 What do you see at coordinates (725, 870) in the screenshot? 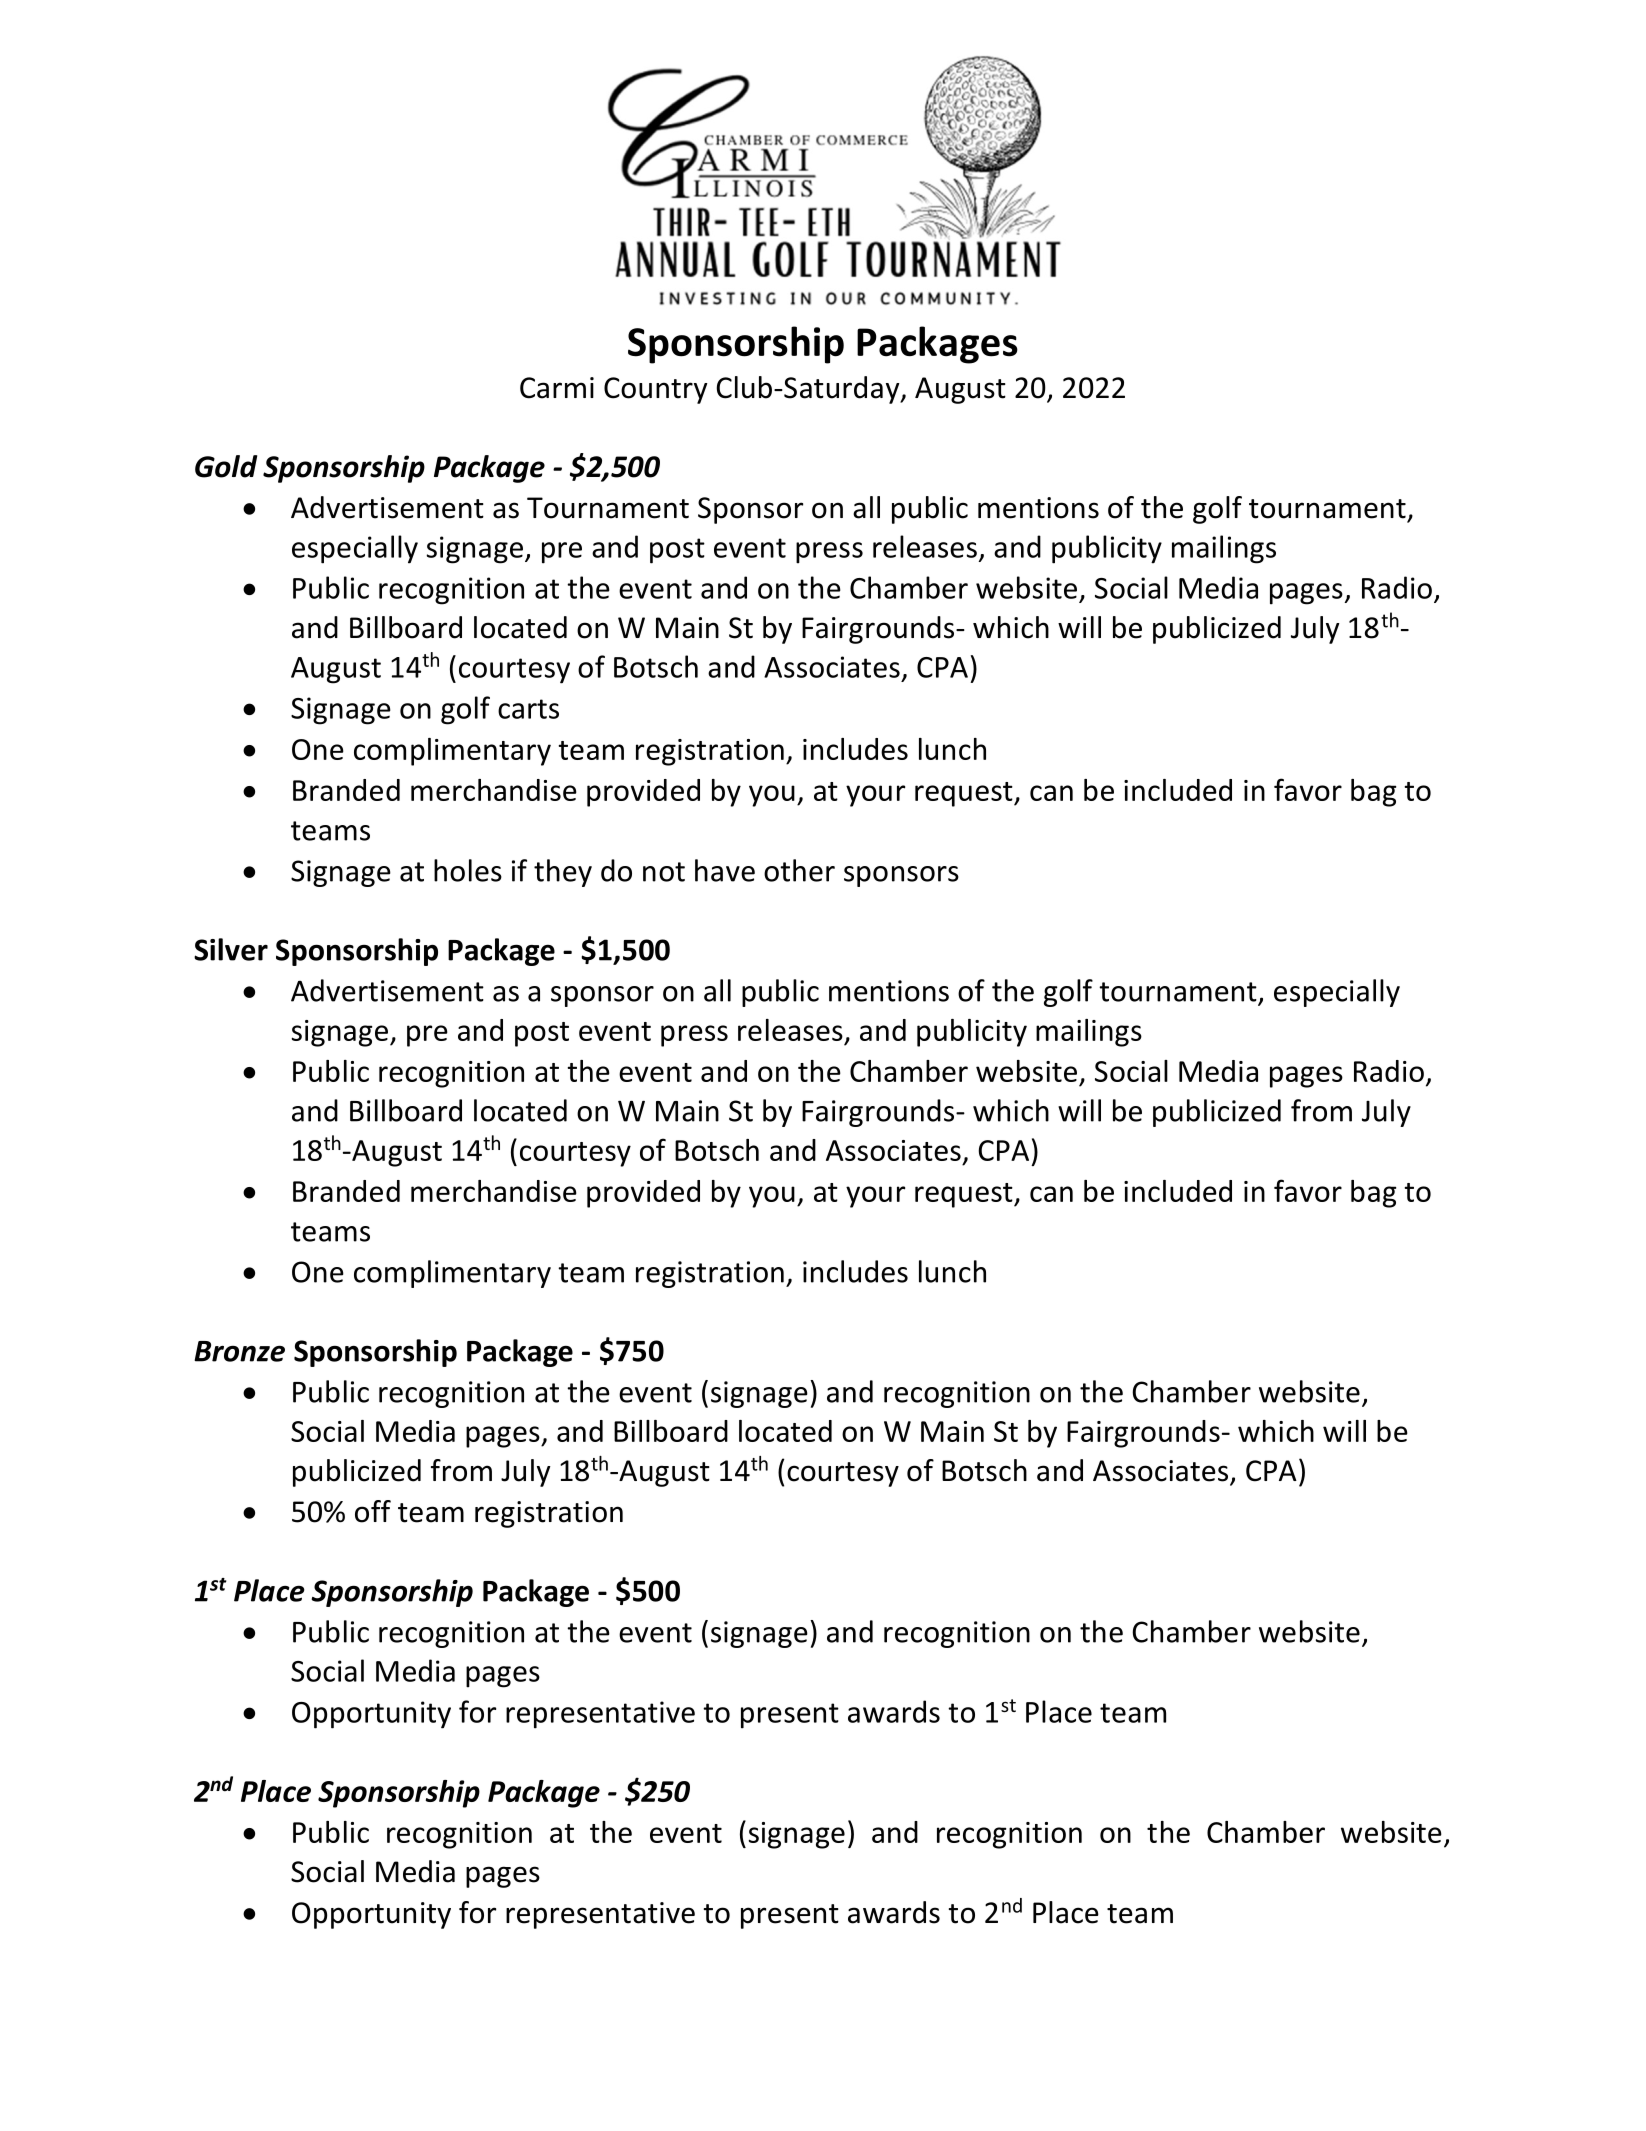
I see `have` at bounding box center [725, 870].
